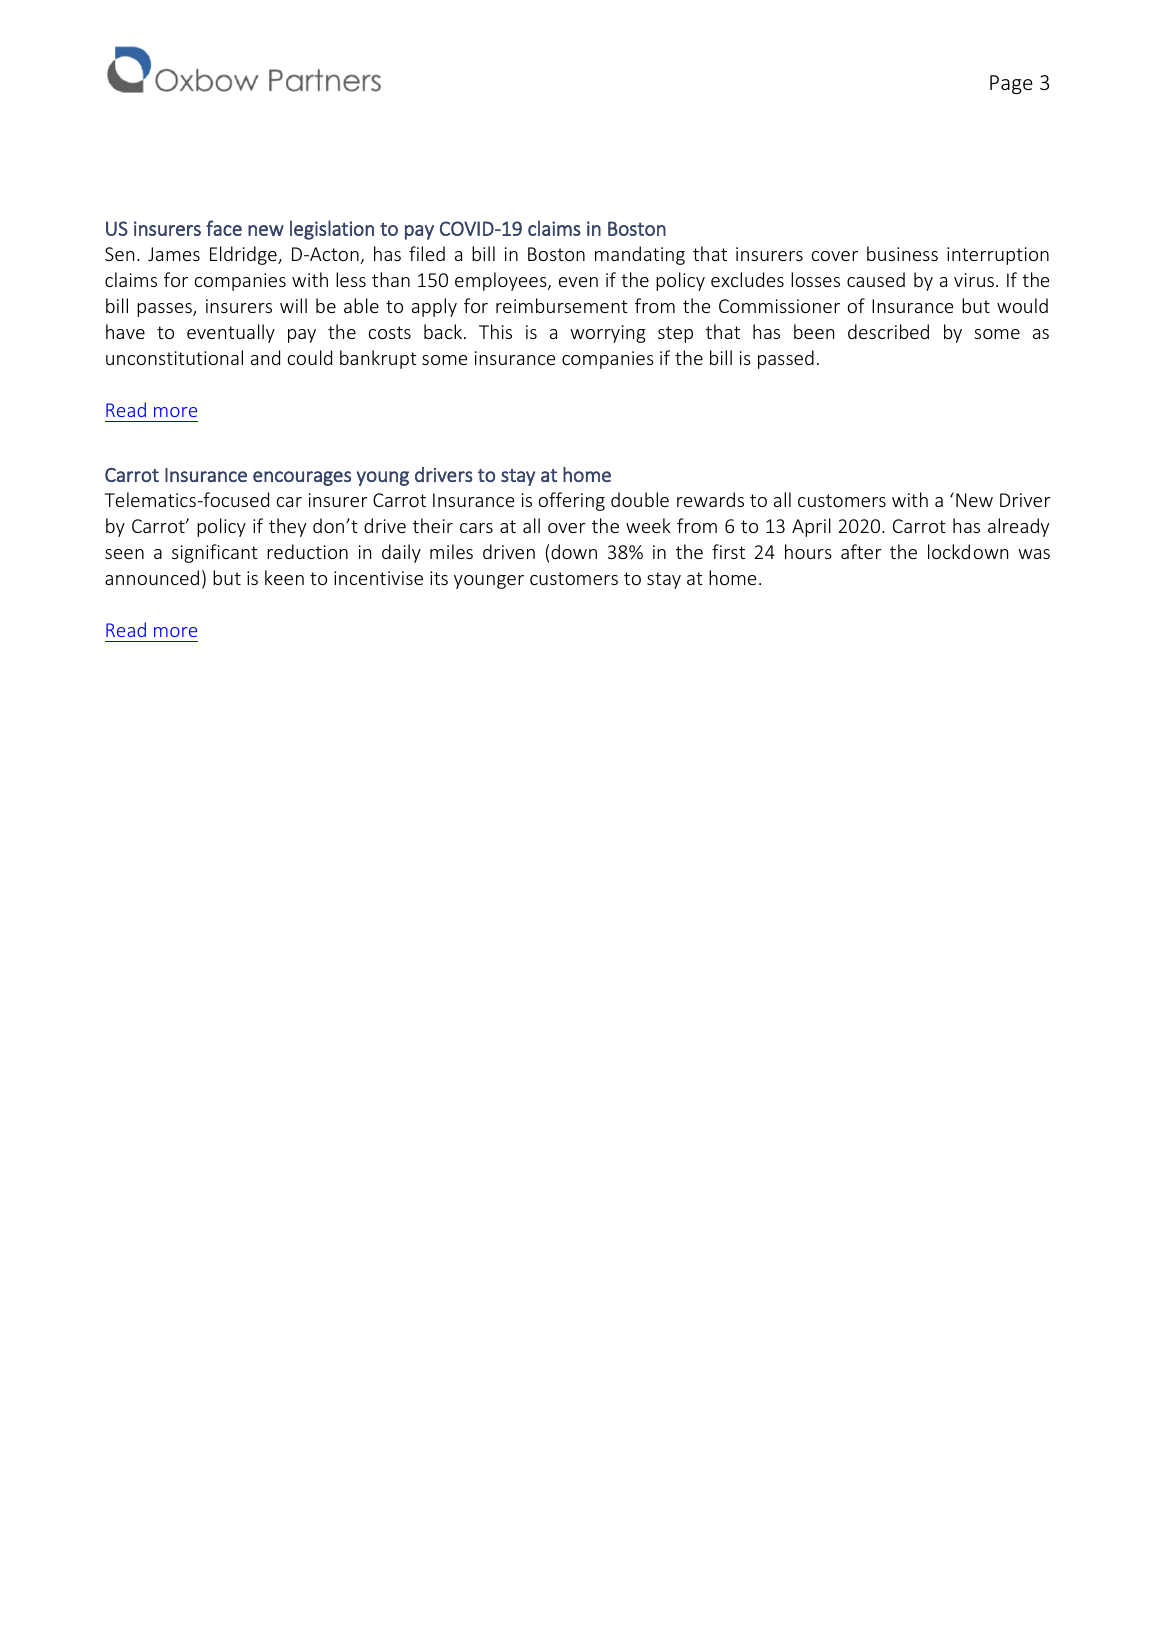 The width and height of the screenshot is (1155, 1634). What do you see at coordinates (998, 256) in the screenshot?
I see `interruption` at bounding box center [998, 256].
